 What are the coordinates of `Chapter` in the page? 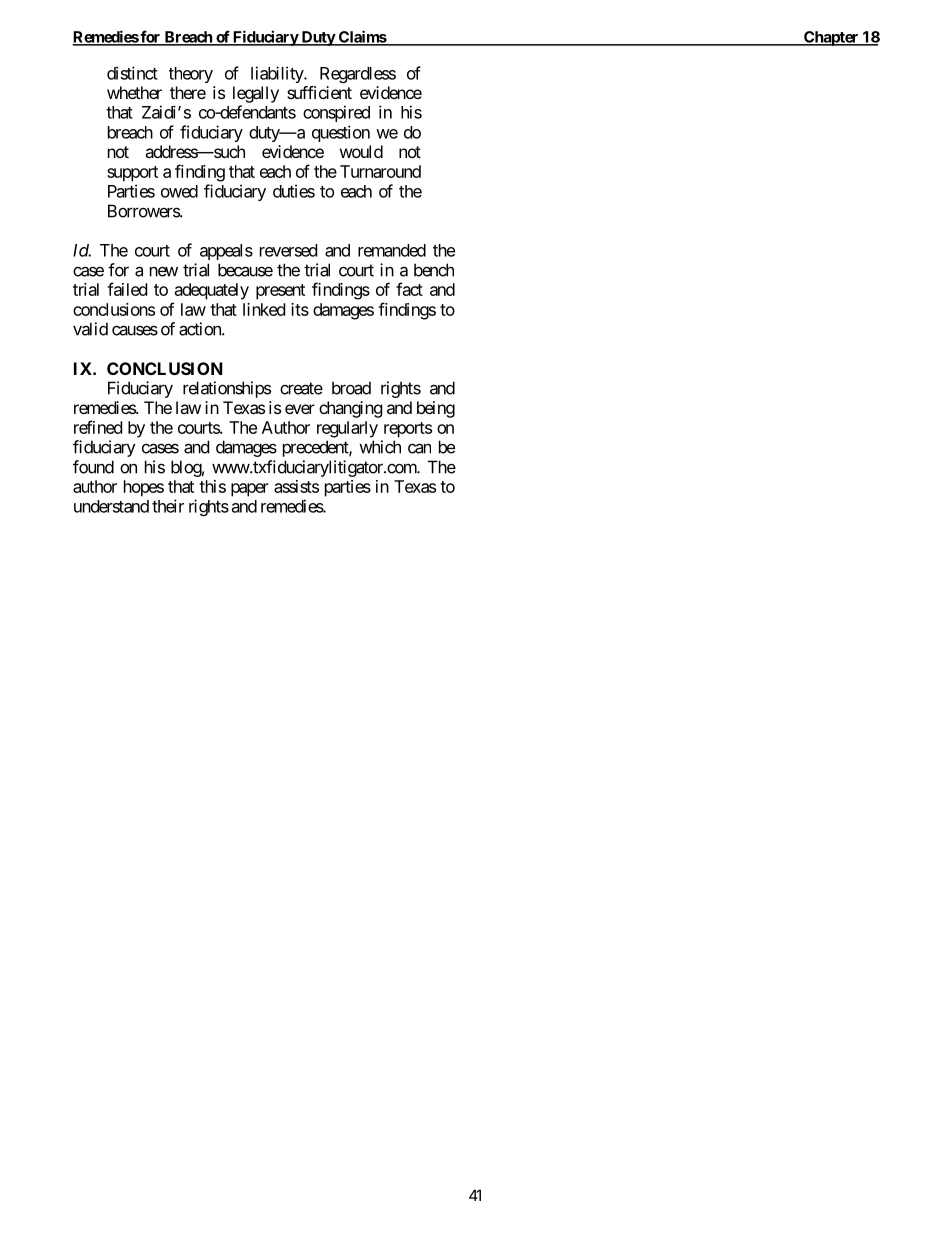 It's located at (831, 38).
